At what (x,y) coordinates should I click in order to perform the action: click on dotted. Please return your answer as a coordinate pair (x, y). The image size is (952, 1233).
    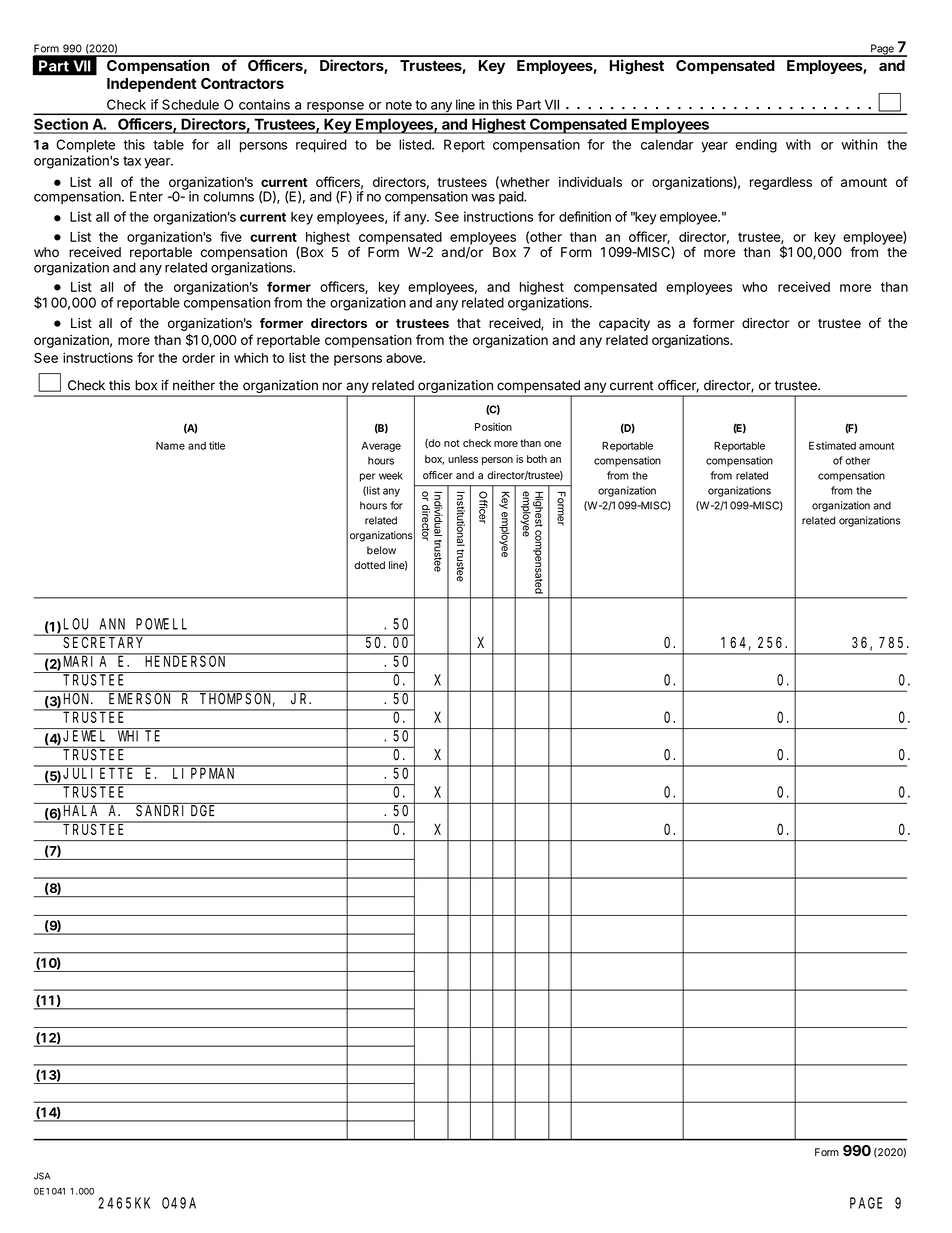
    Looking at the image, I should click on (369, 565).
